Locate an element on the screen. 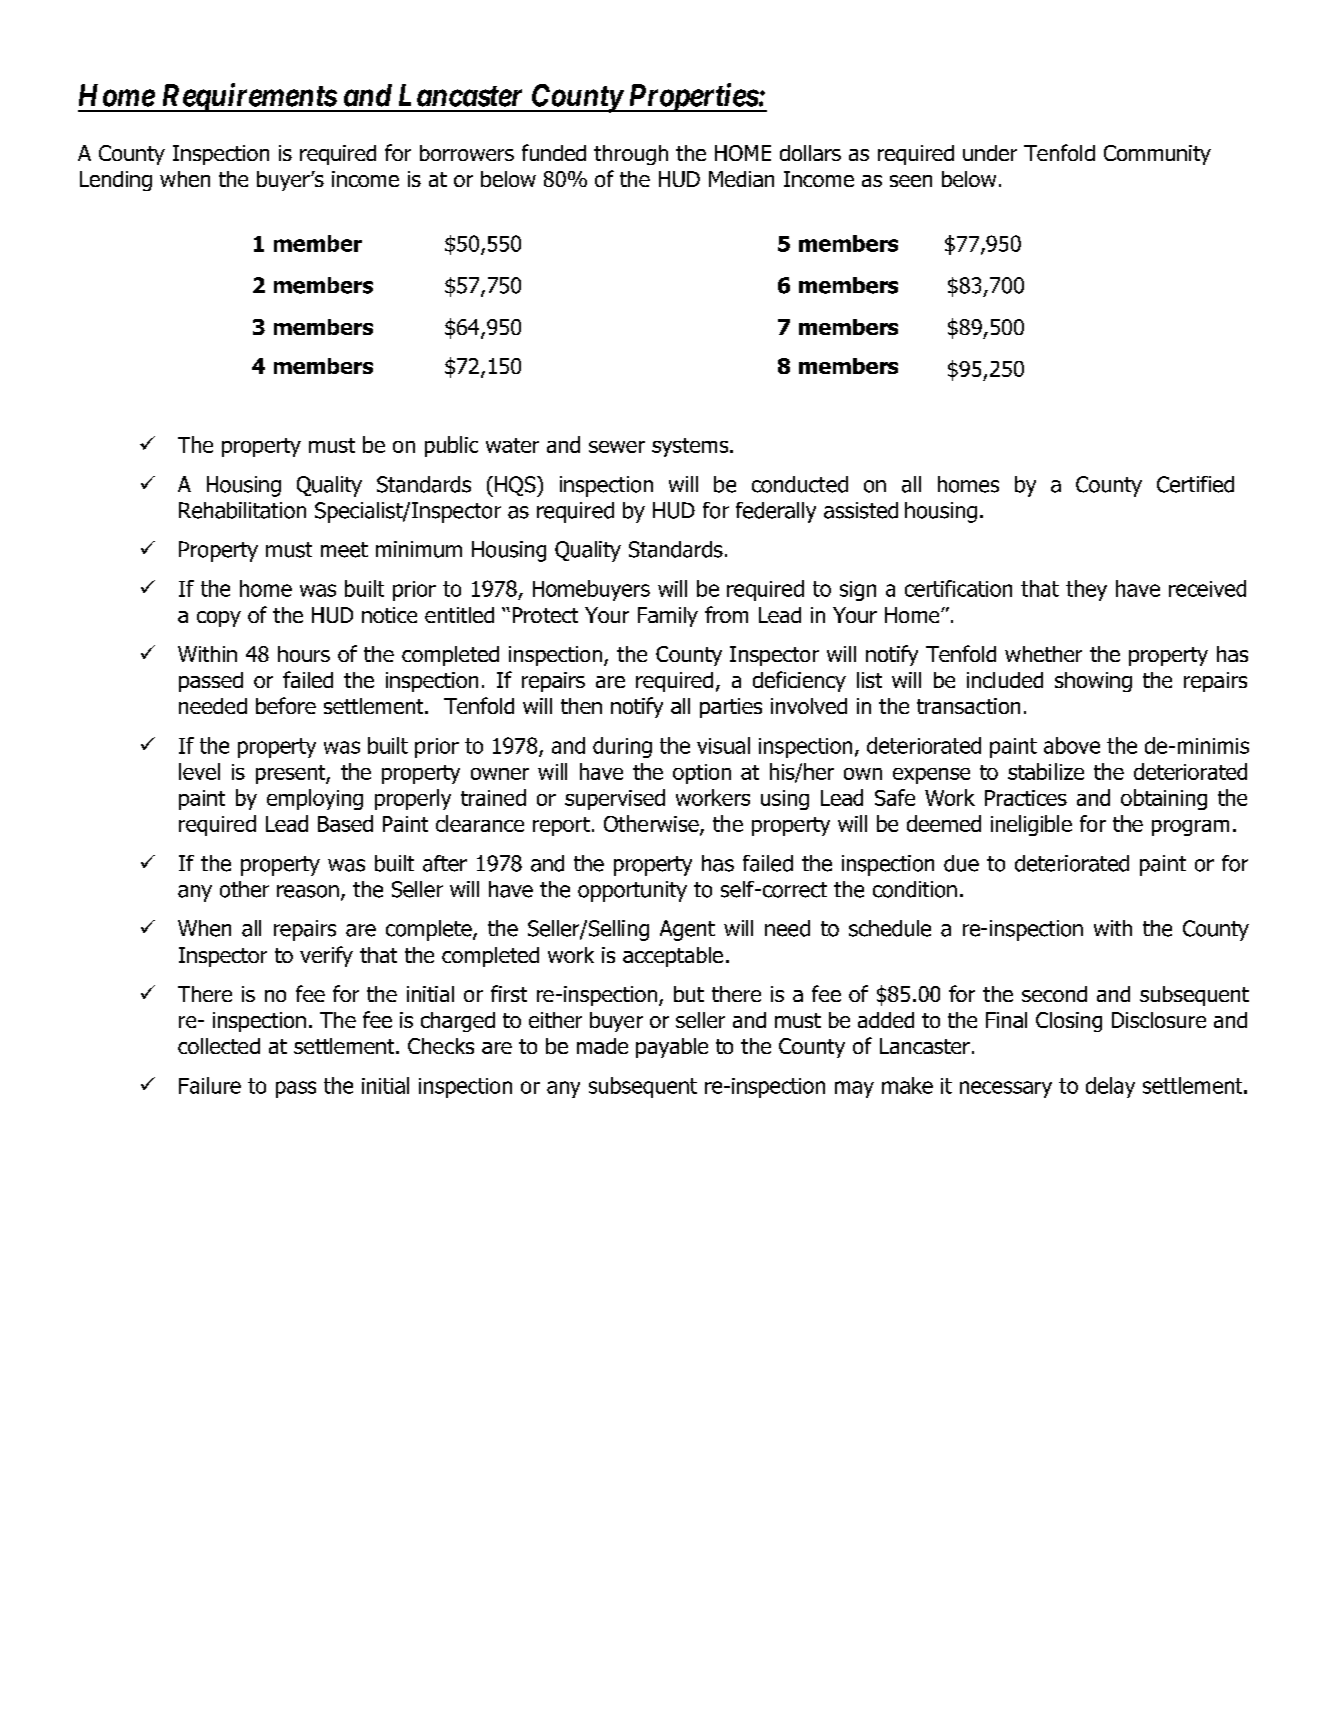 The width and height of the screenshot is (1327, 1717). payable is located at coordinates (672, 1048).
